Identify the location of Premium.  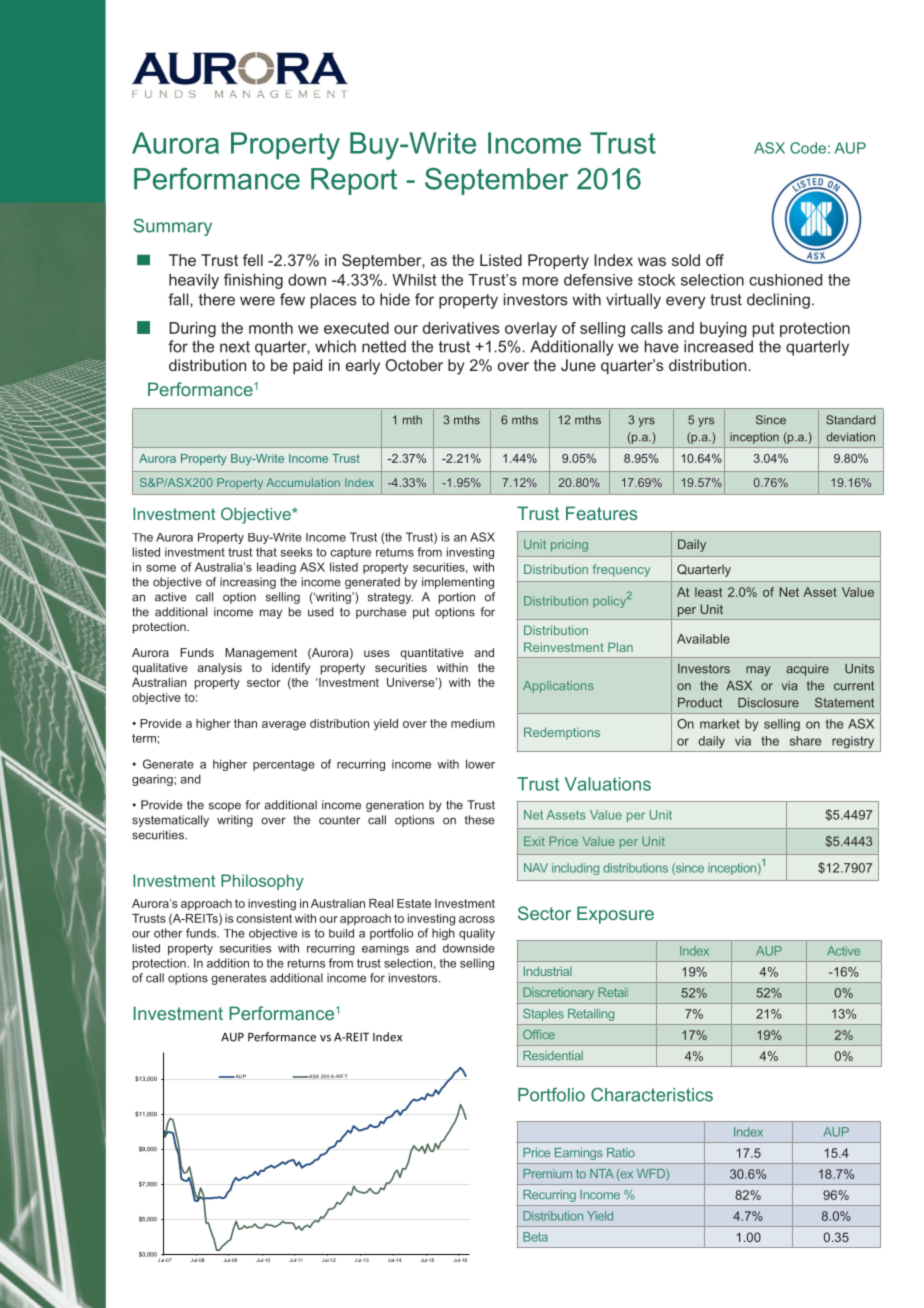
(547, 1173).
